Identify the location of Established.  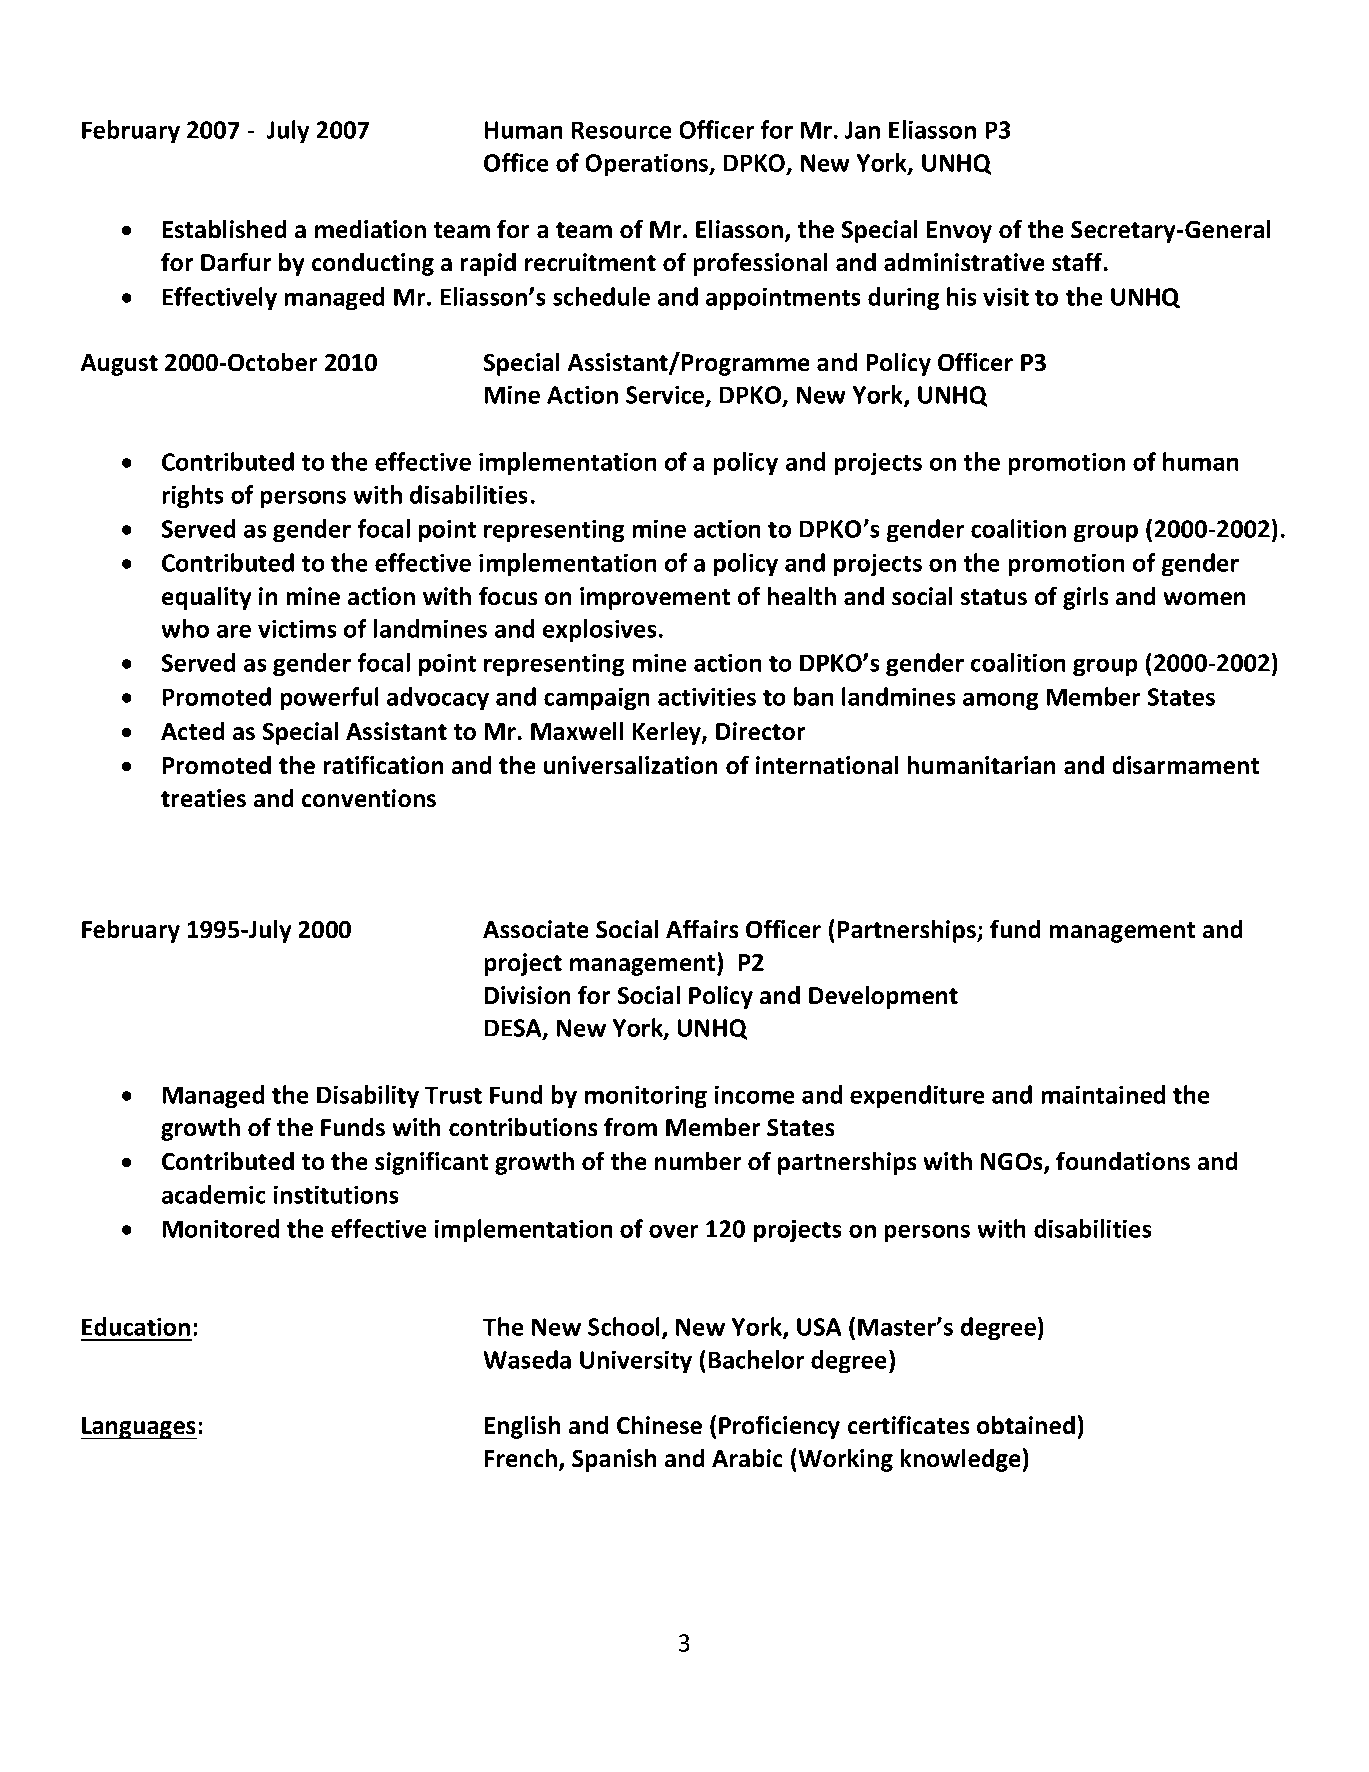
(225, 229).
